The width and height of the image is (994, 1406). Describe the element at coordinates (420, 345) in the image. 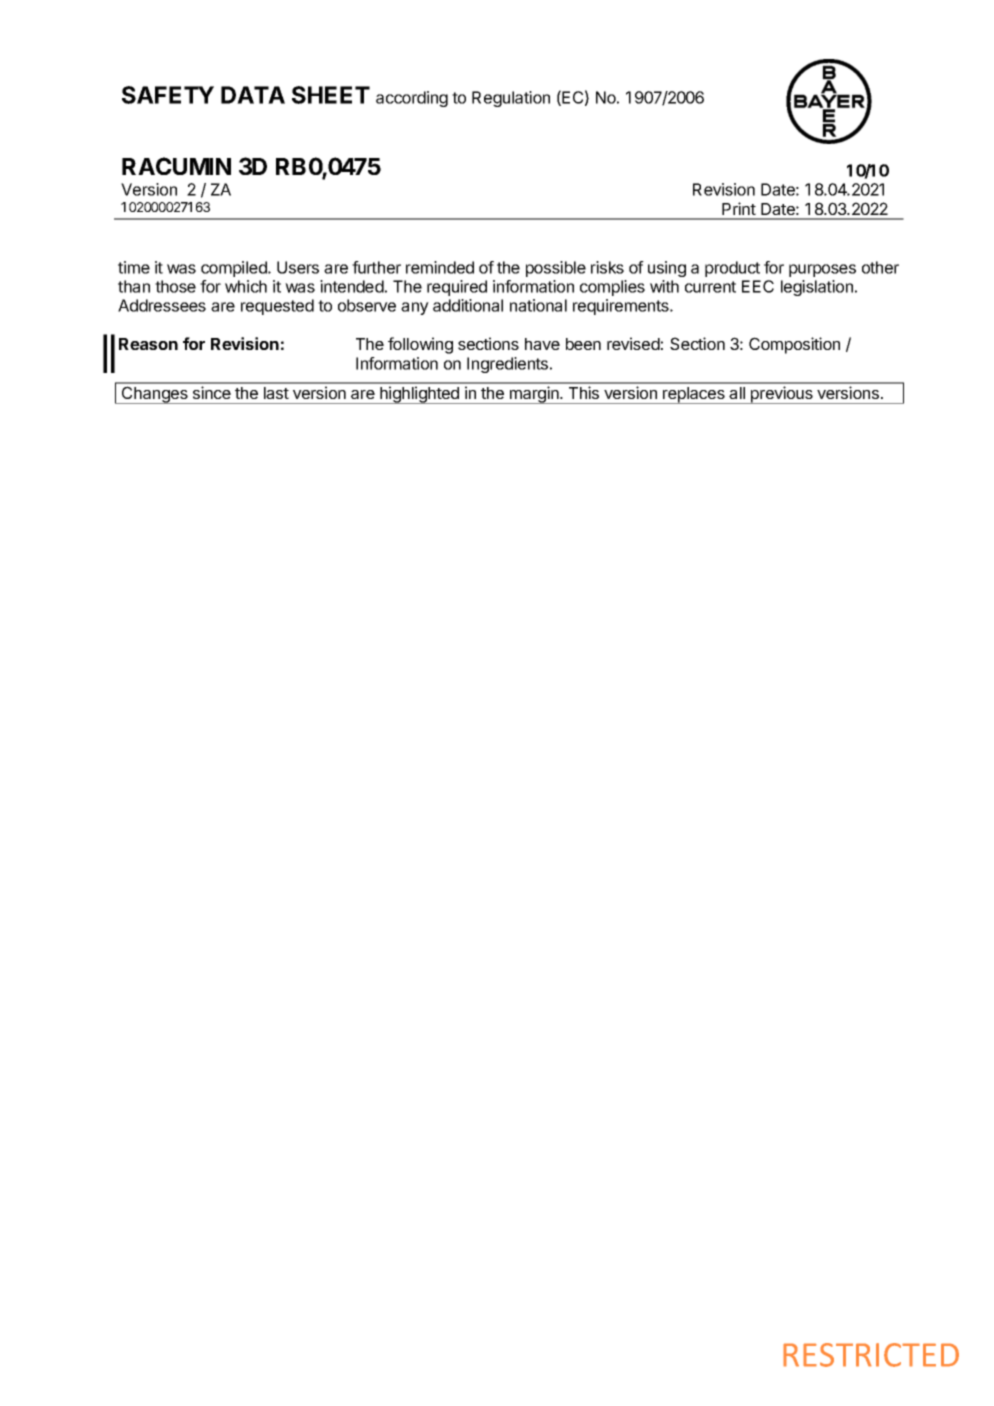

I see `following` at that location.
